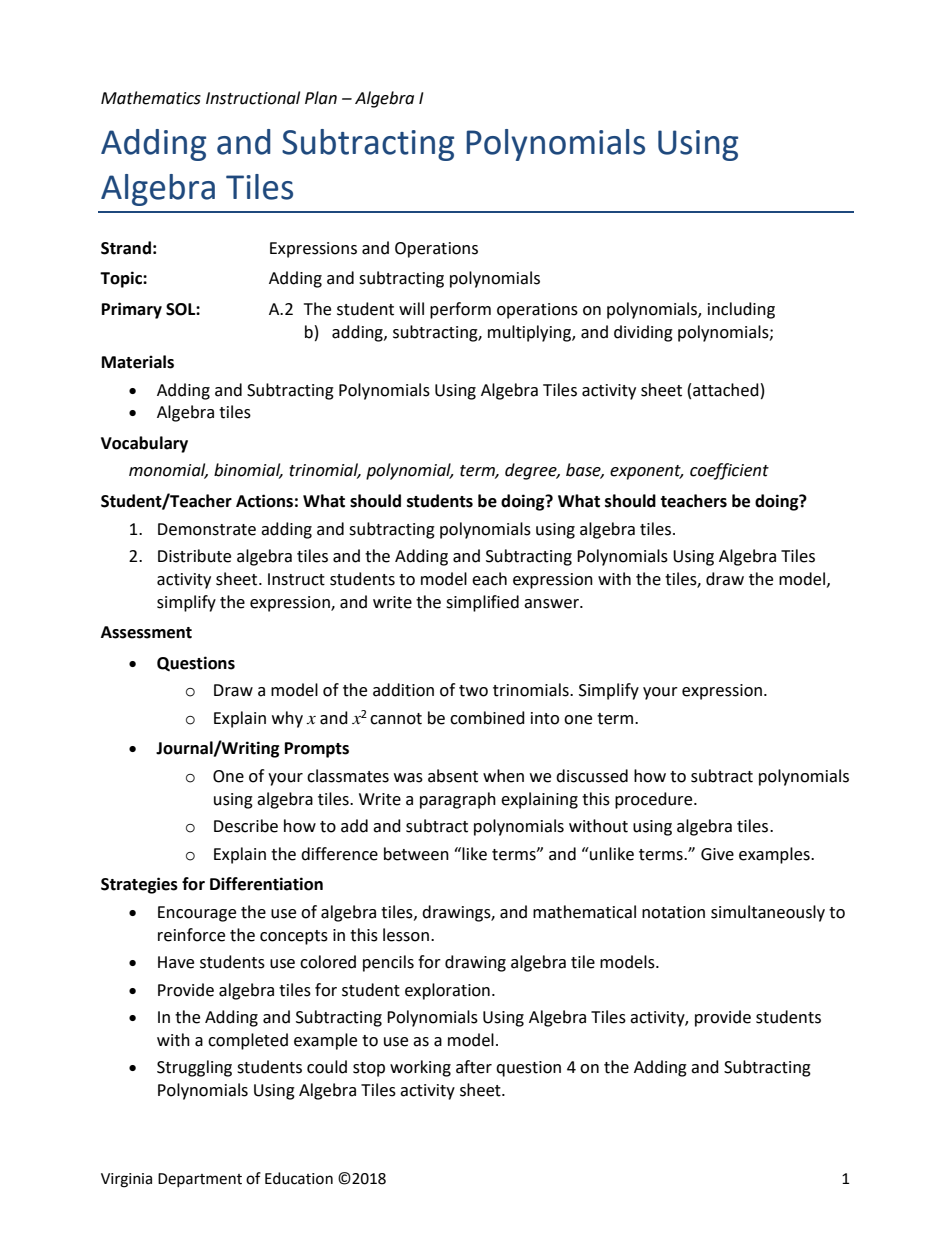 The width and height of the screenshot is (952, 1233). I want to click on coefficient, so click(729, 471).
